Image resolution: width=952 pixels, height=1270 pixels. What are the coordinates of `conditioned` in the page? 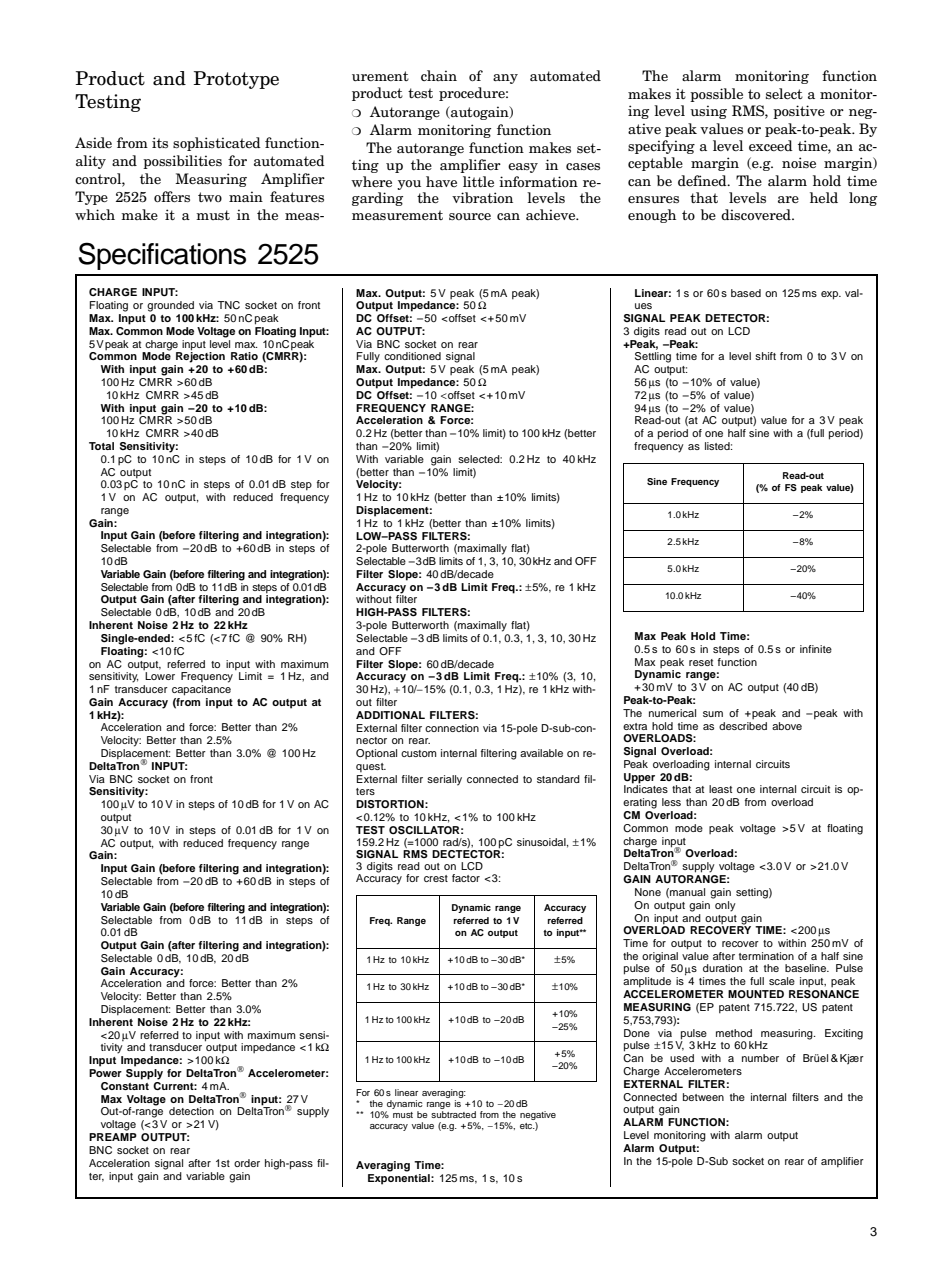 It's located at (412, 356).
